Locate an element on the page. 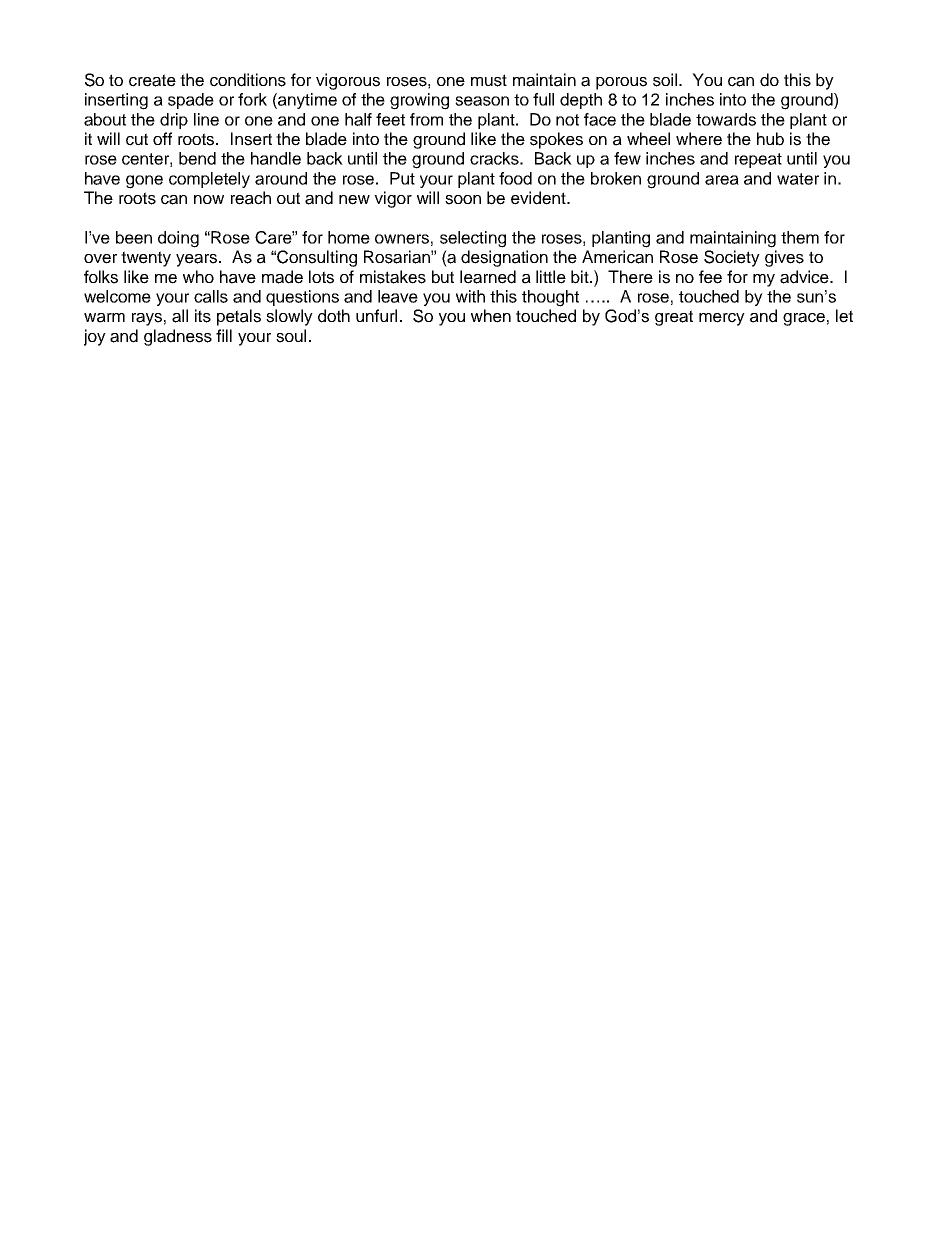 This page has height=1233, width=952. create is located at coordinates (152, 80).
